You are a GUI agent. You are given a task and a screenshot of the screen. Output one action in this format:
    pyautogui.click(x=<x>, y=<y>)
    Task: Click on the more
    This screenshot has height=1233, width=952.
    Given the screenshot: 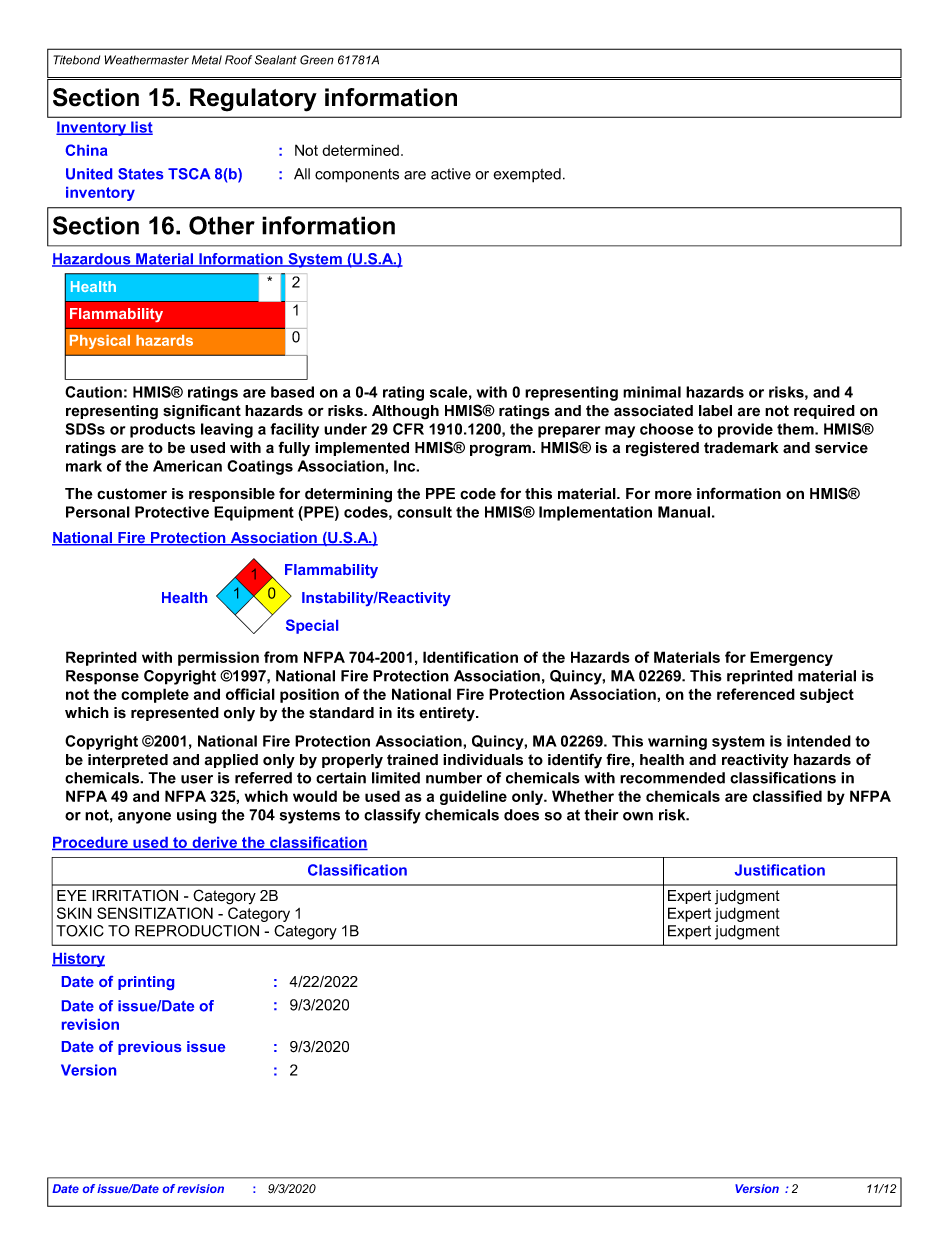 What is the action you would take?
    pyautogui.click(x=673, y=495)
